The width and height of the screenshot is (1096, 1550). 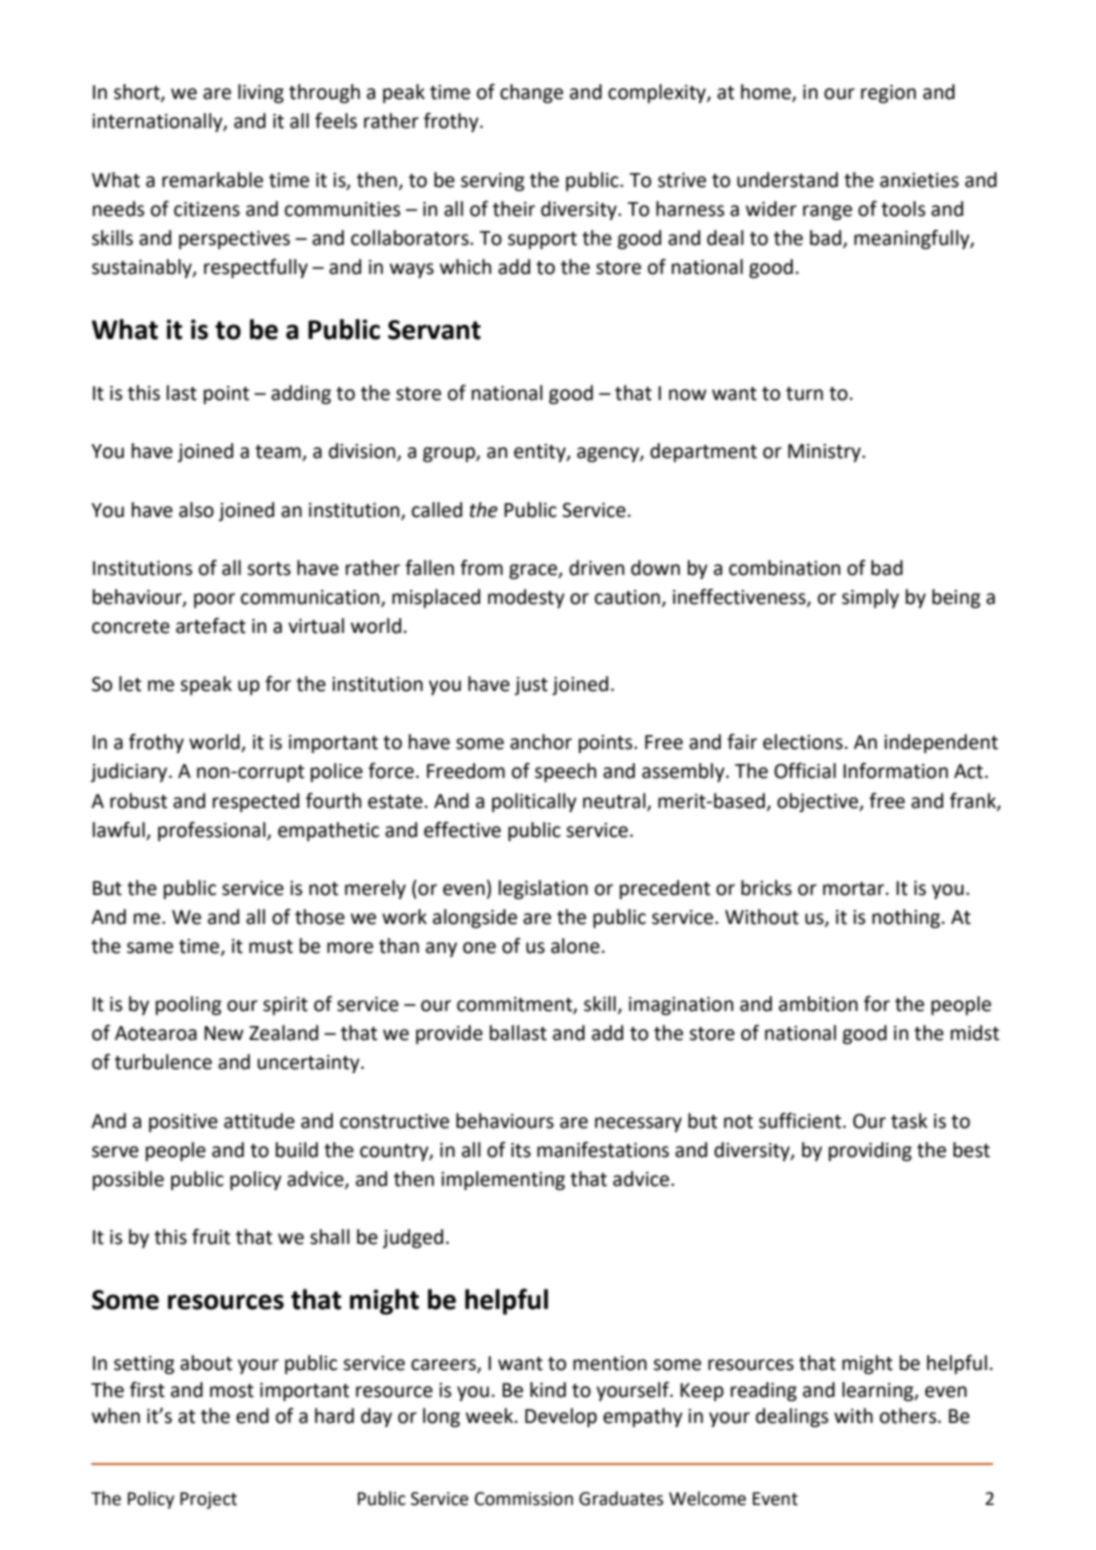 I want to click on others, so click(x=909, y=1416).
